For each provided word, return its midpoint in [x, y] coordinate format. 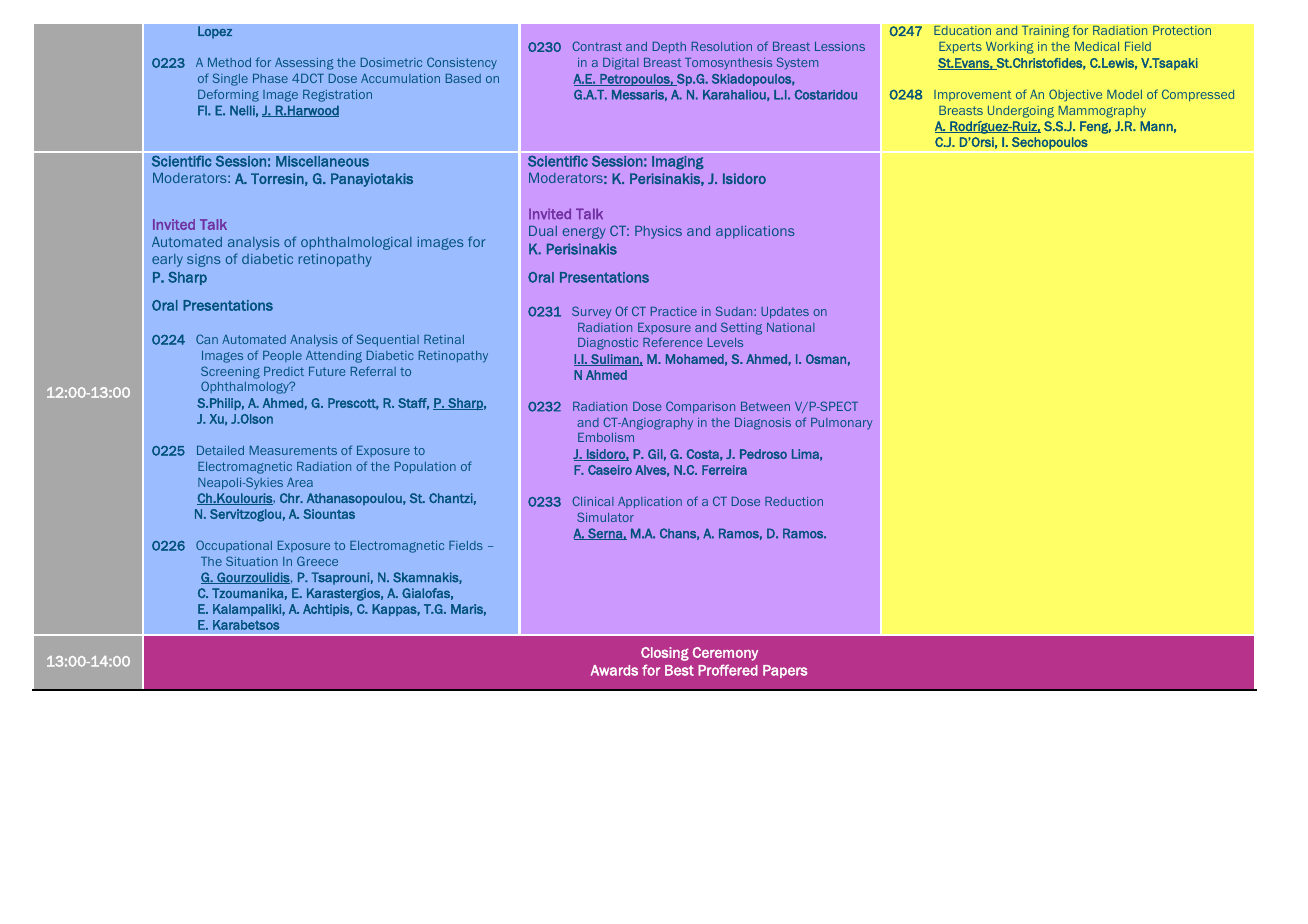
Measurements [293, 450]
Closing [665, 654]
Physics [658, 232]
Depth [669, 47]
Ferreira [724, 470]
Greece [317, 561]
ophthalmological [356, 243]
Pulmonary [842, 424]
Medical [1097, 46]
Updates [785, 312]
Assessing [304, 64]
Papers [785, 671]
